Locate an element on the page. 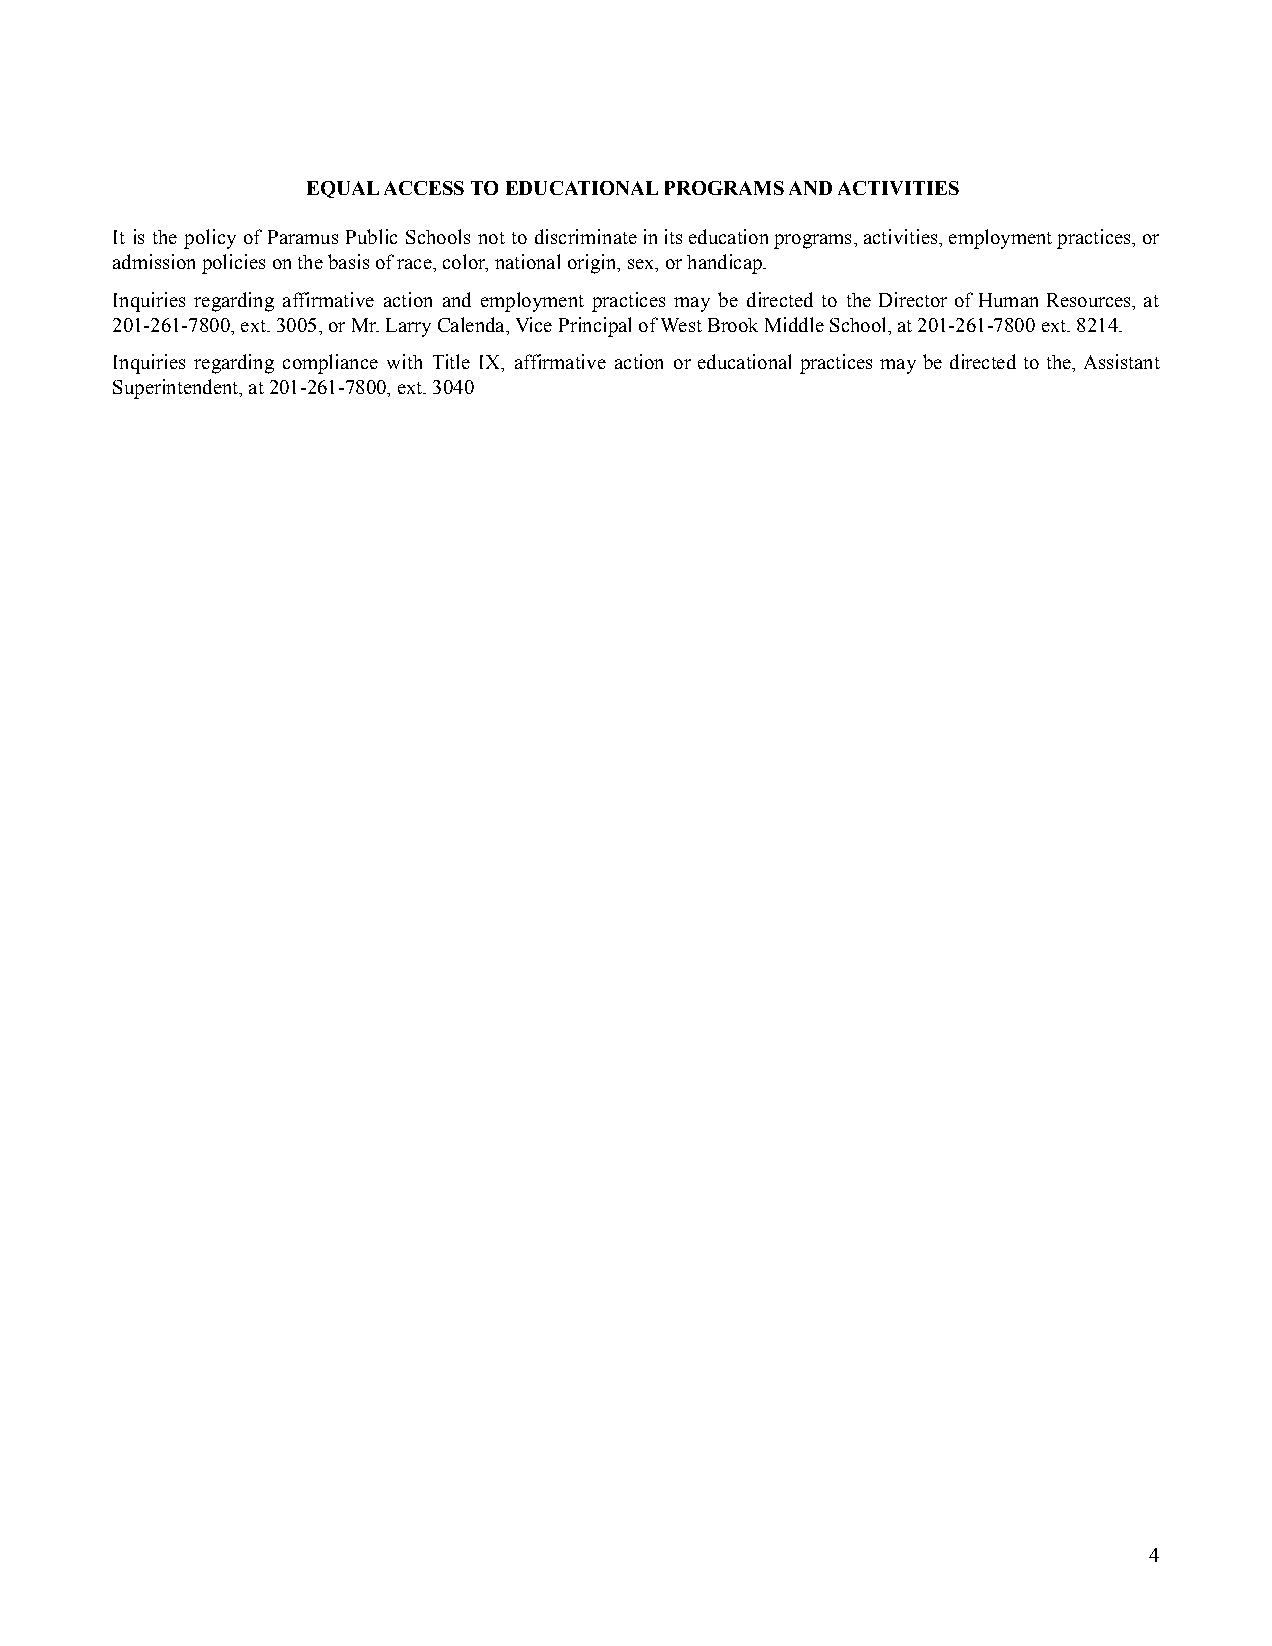  Resources is located at coordinates (1090, 300).
